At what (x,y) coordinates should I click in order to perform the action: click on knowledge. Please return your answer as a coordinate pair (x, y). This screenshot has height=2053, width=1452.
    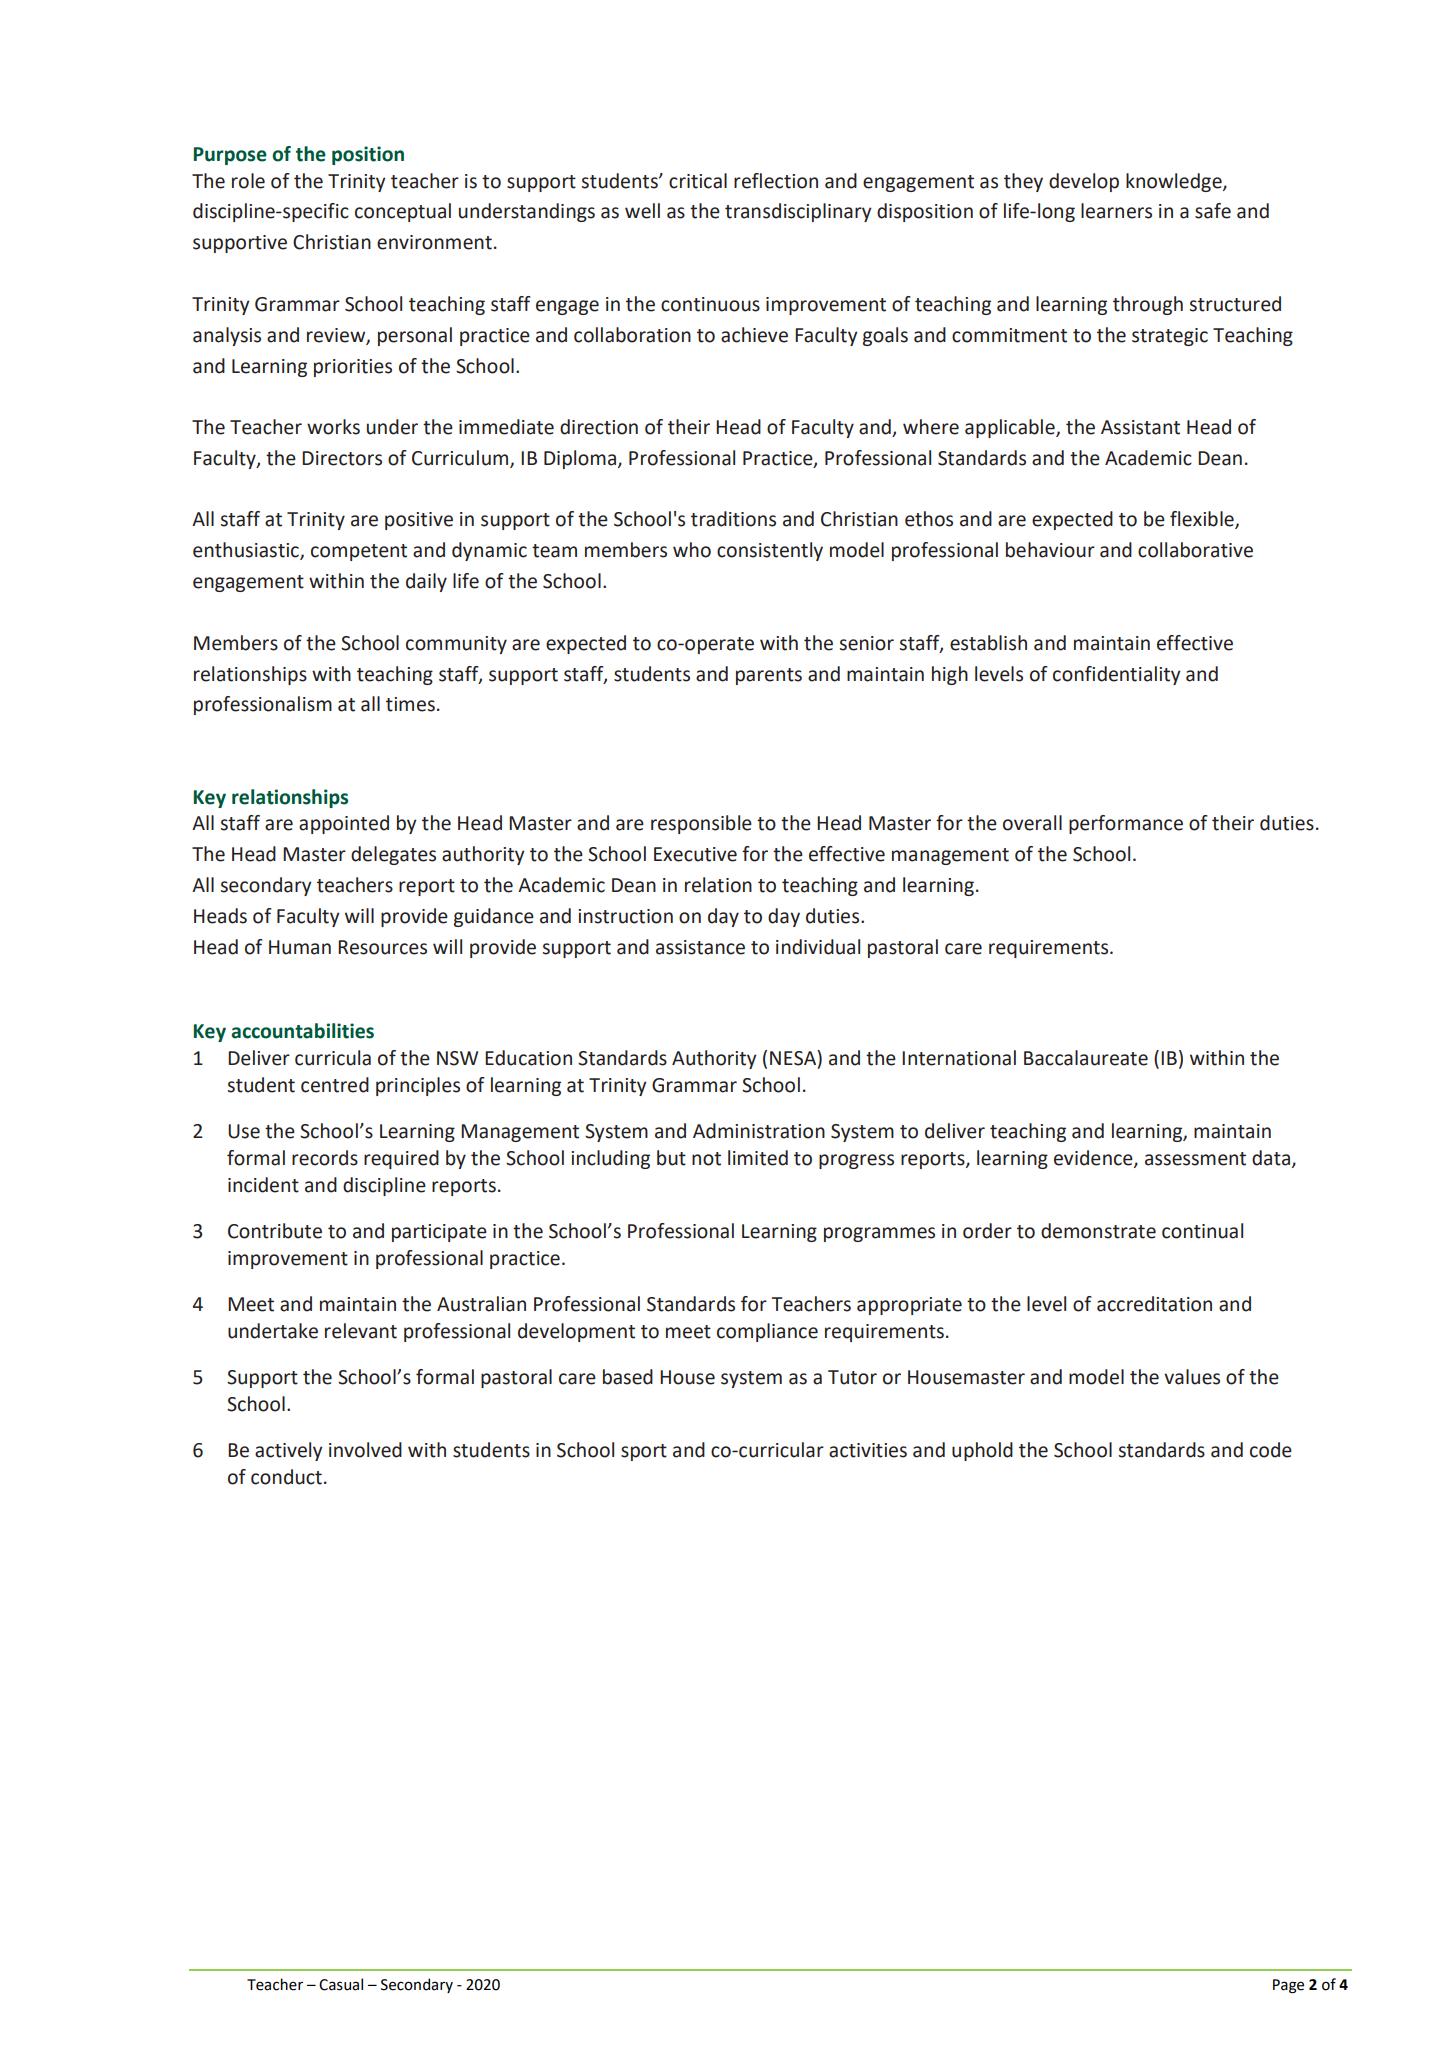
    Looking at the image, I should click on (1175, 182).
